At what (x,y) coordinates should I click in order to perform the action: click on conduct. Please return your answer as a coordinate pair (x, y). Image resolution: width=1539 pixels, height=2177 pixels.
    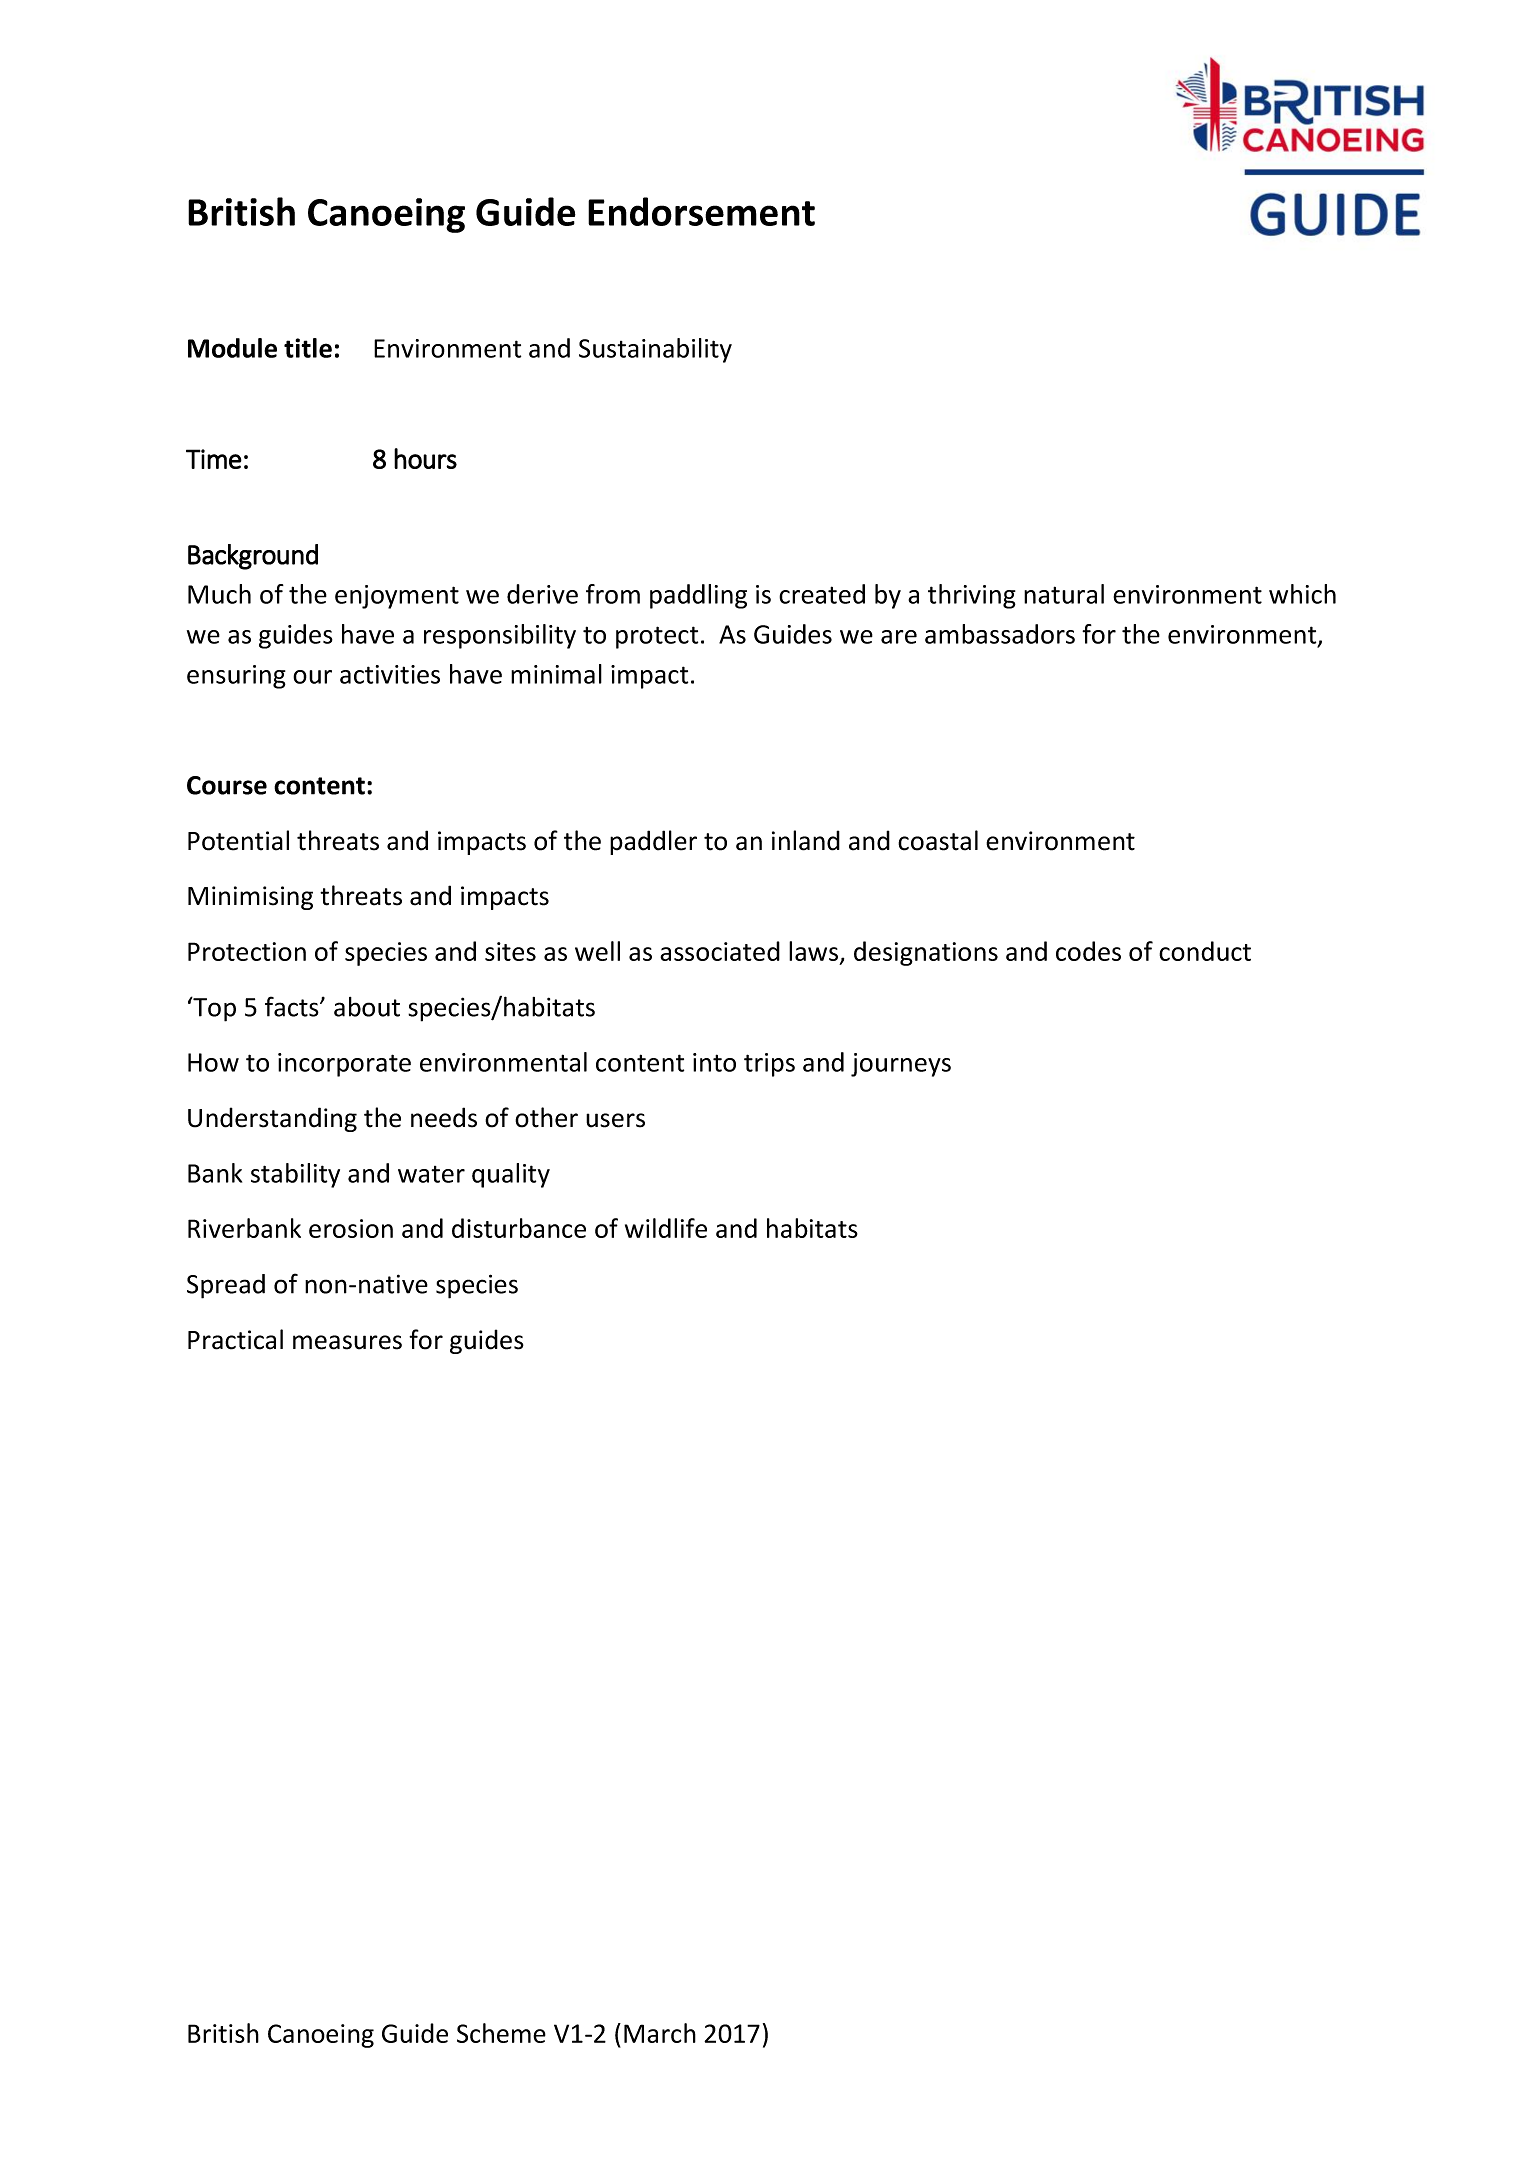
    Looking at the image, I should click on (1205, 951).
